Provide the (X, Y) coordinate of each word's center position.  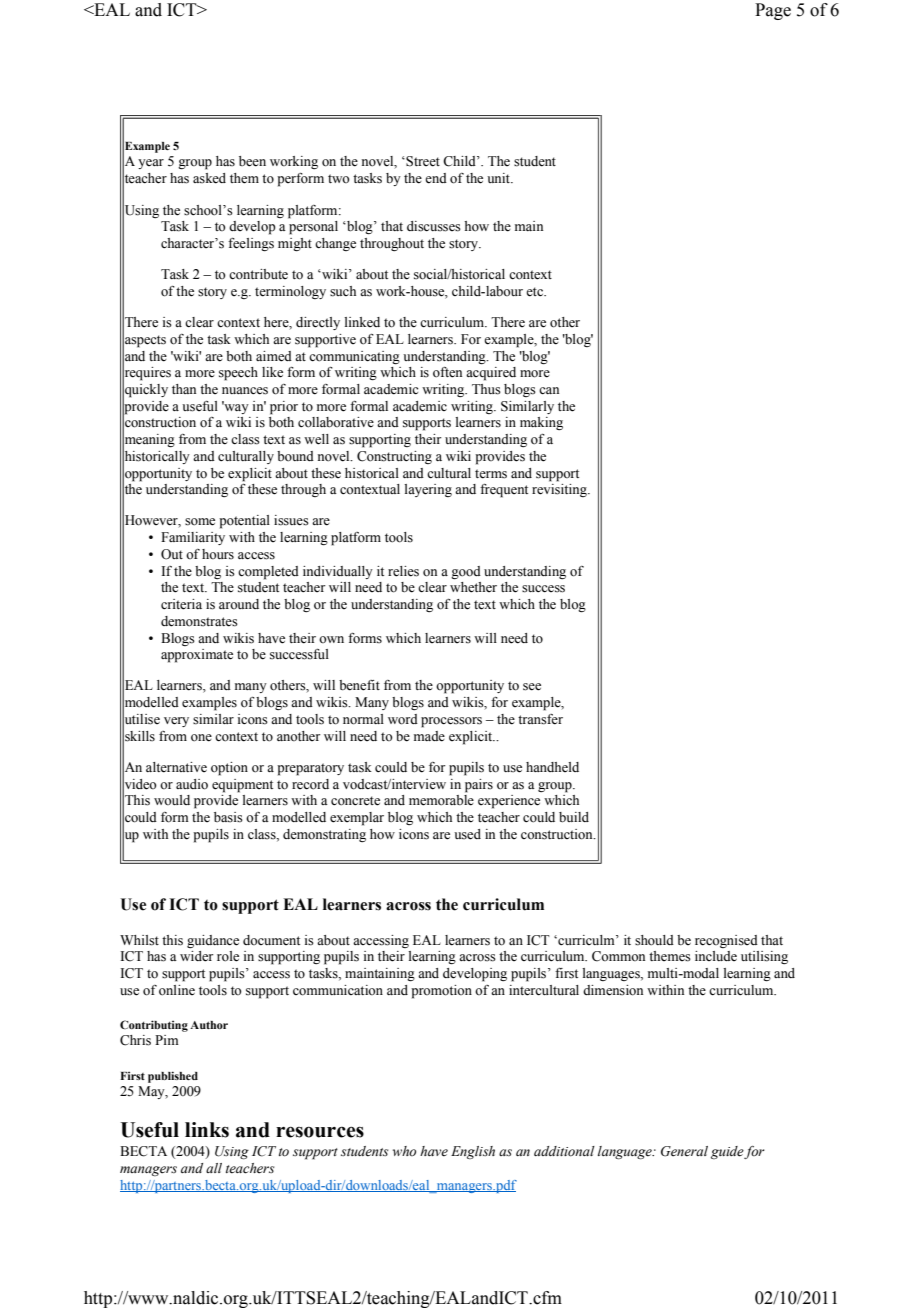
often (447, 372)
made (429, 736)
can (549, 390)
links (207, 1130)
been (252, 161)
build (574, 817)
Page (773, 11)
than (184, 389)
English (473, 1152)
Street (422, 161)
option (229, 769)
